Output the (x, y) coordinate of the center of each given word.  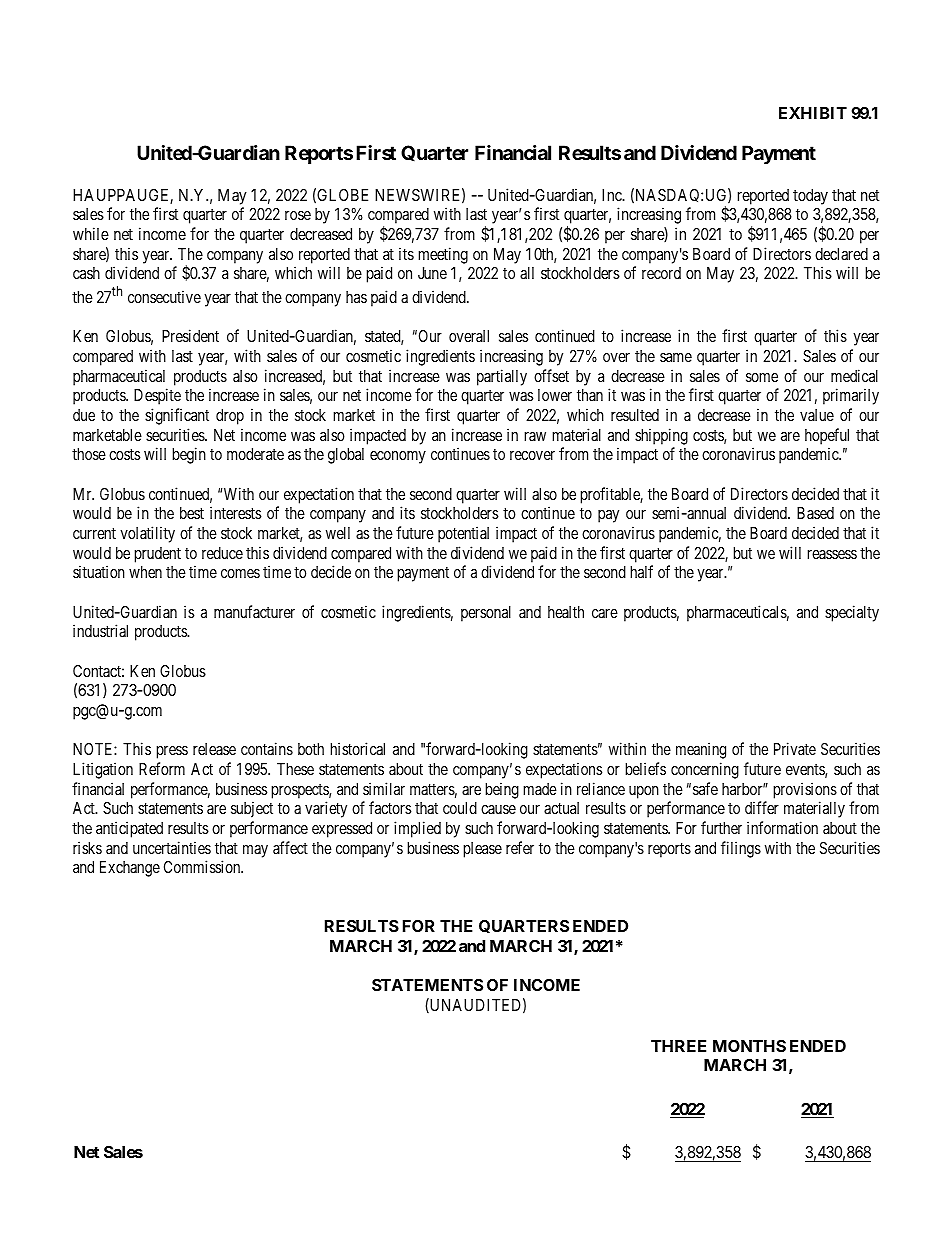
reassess (832, 554)
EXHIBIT (813, 113)
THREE (678, 1046)
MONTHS (749, 1046)
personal (486, 614)
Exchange (130, 869)
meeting (443, 255)
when (145, 572)
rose (298, 215)
